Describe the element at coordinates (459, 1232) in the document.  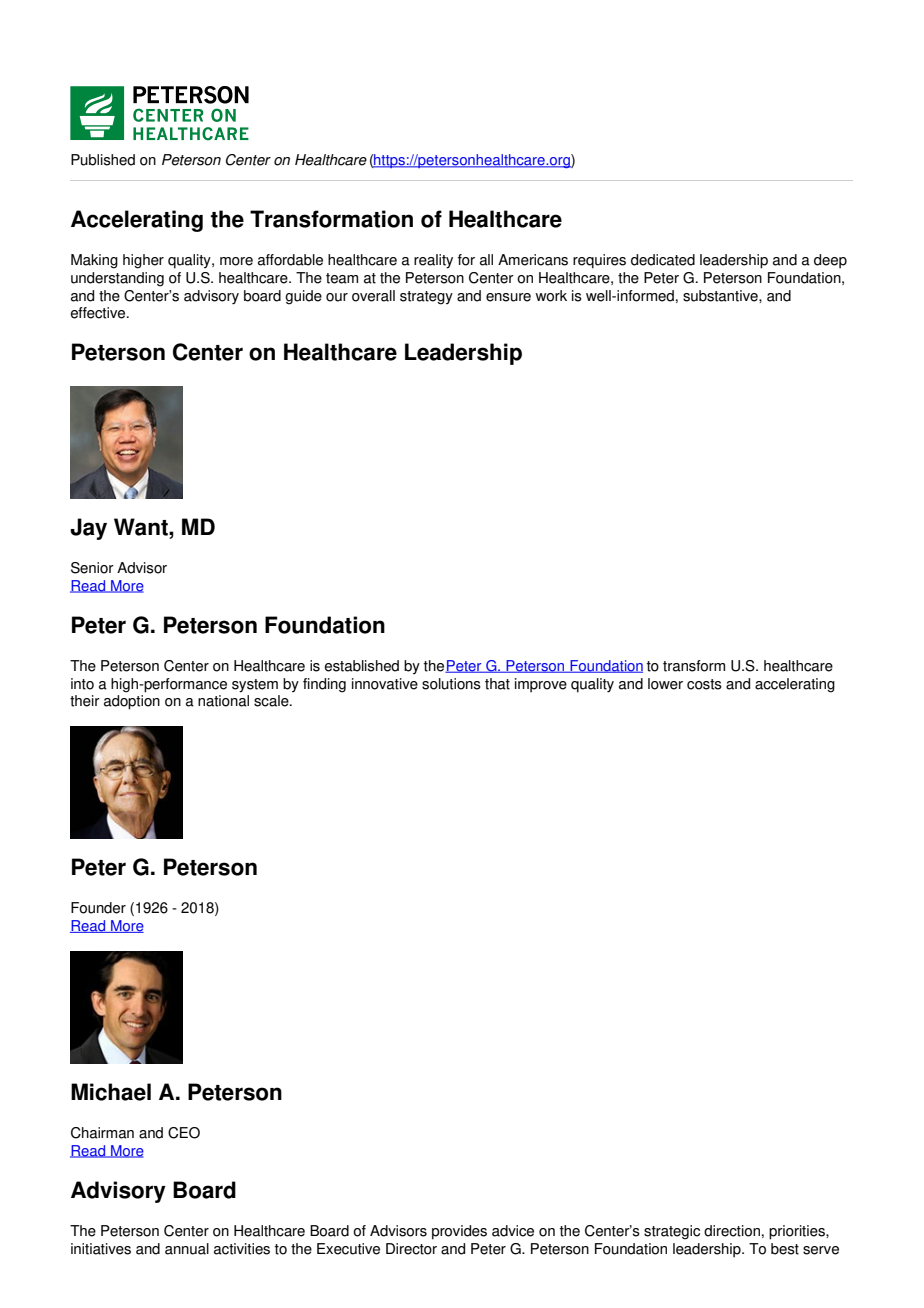
I see `provides` at that location.
